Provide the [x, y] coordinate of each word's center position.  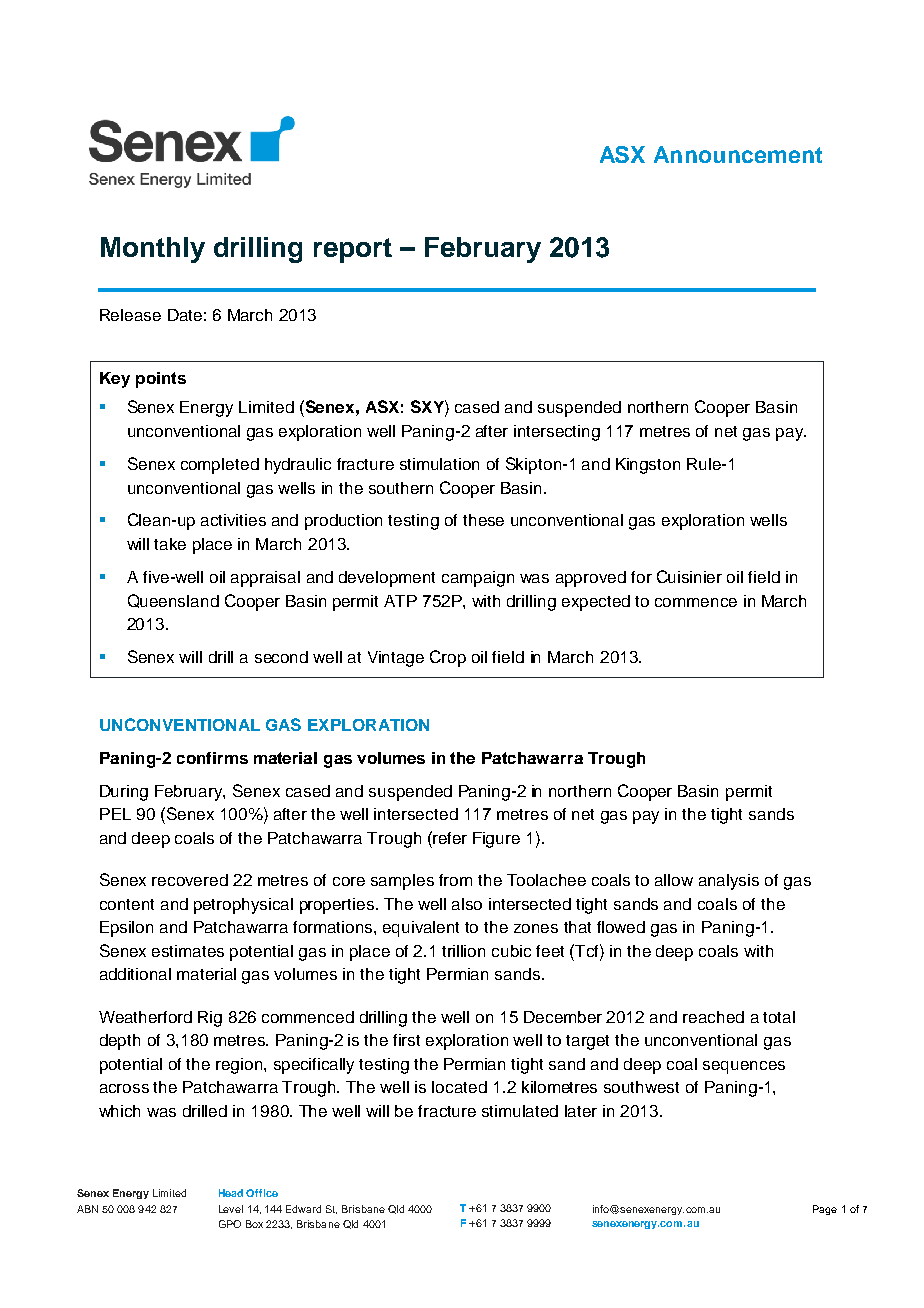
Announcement [738, 154]
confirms [212, 758]
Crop [448, 658]
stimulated [520, 1111]
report [353, 250]
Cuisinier [689, 576]
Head [231, 1193]
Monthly [153, 250]
